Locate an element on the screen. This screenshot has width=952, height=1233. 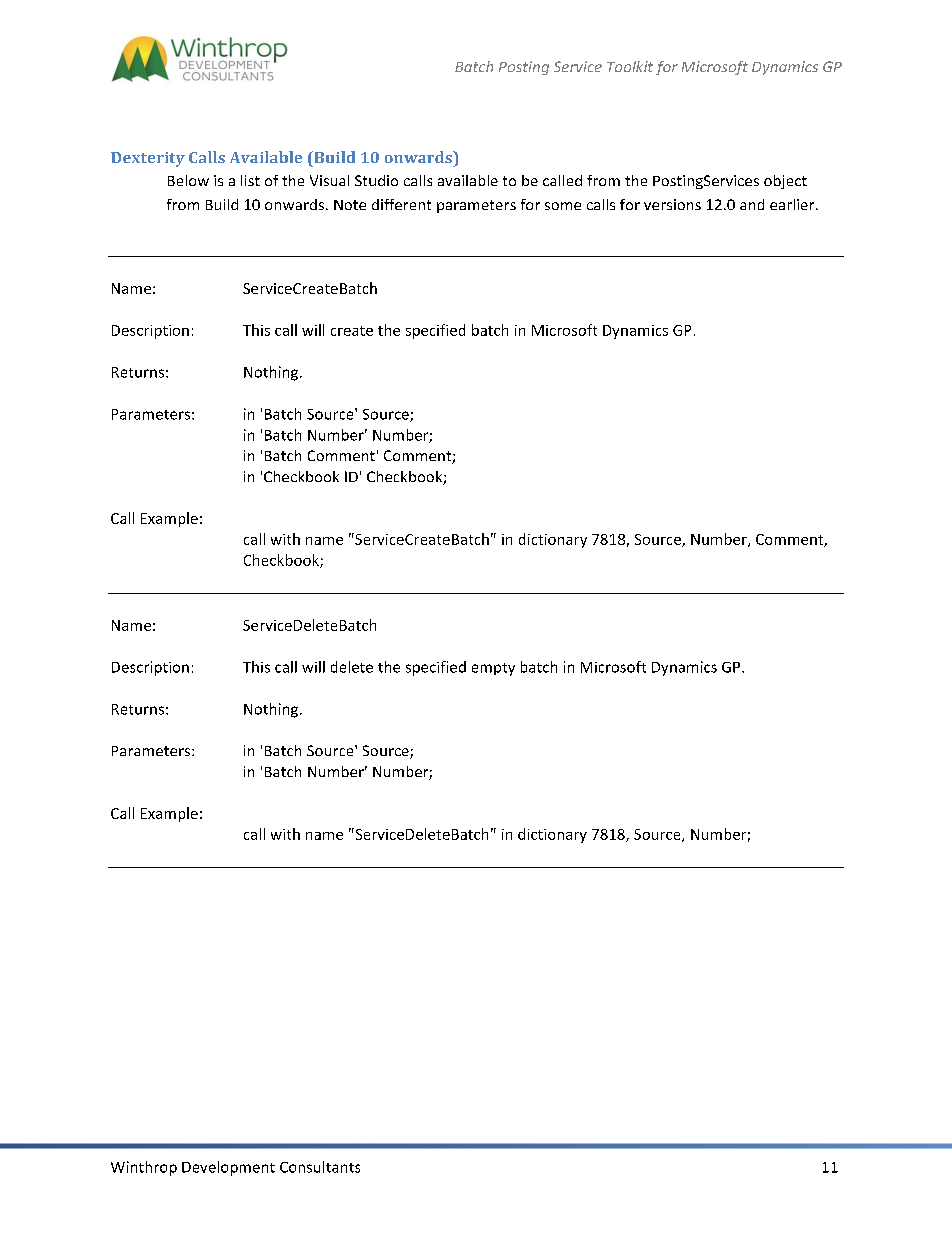
different is located at coordinates (401, 204).
